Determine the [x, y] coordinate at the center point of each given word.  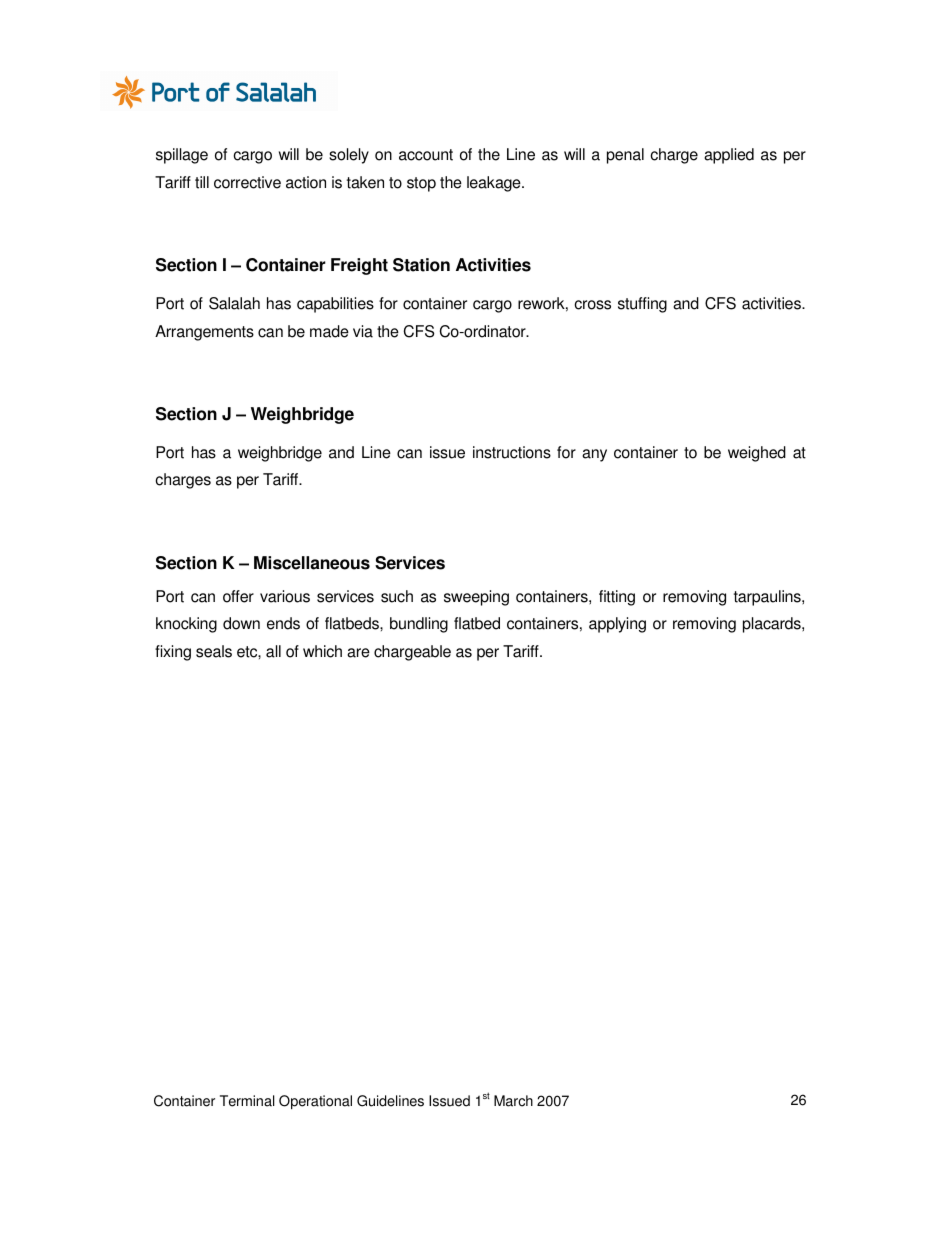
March [513, 1101]
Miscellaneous [312, 563]
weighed [757, 454]
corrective [247, 182]
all [273, 651]
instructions [512, 452]
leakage [495, 184]
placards [773, 625]
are [358, 653]
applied [729, 156]
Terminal [247, 1101]
